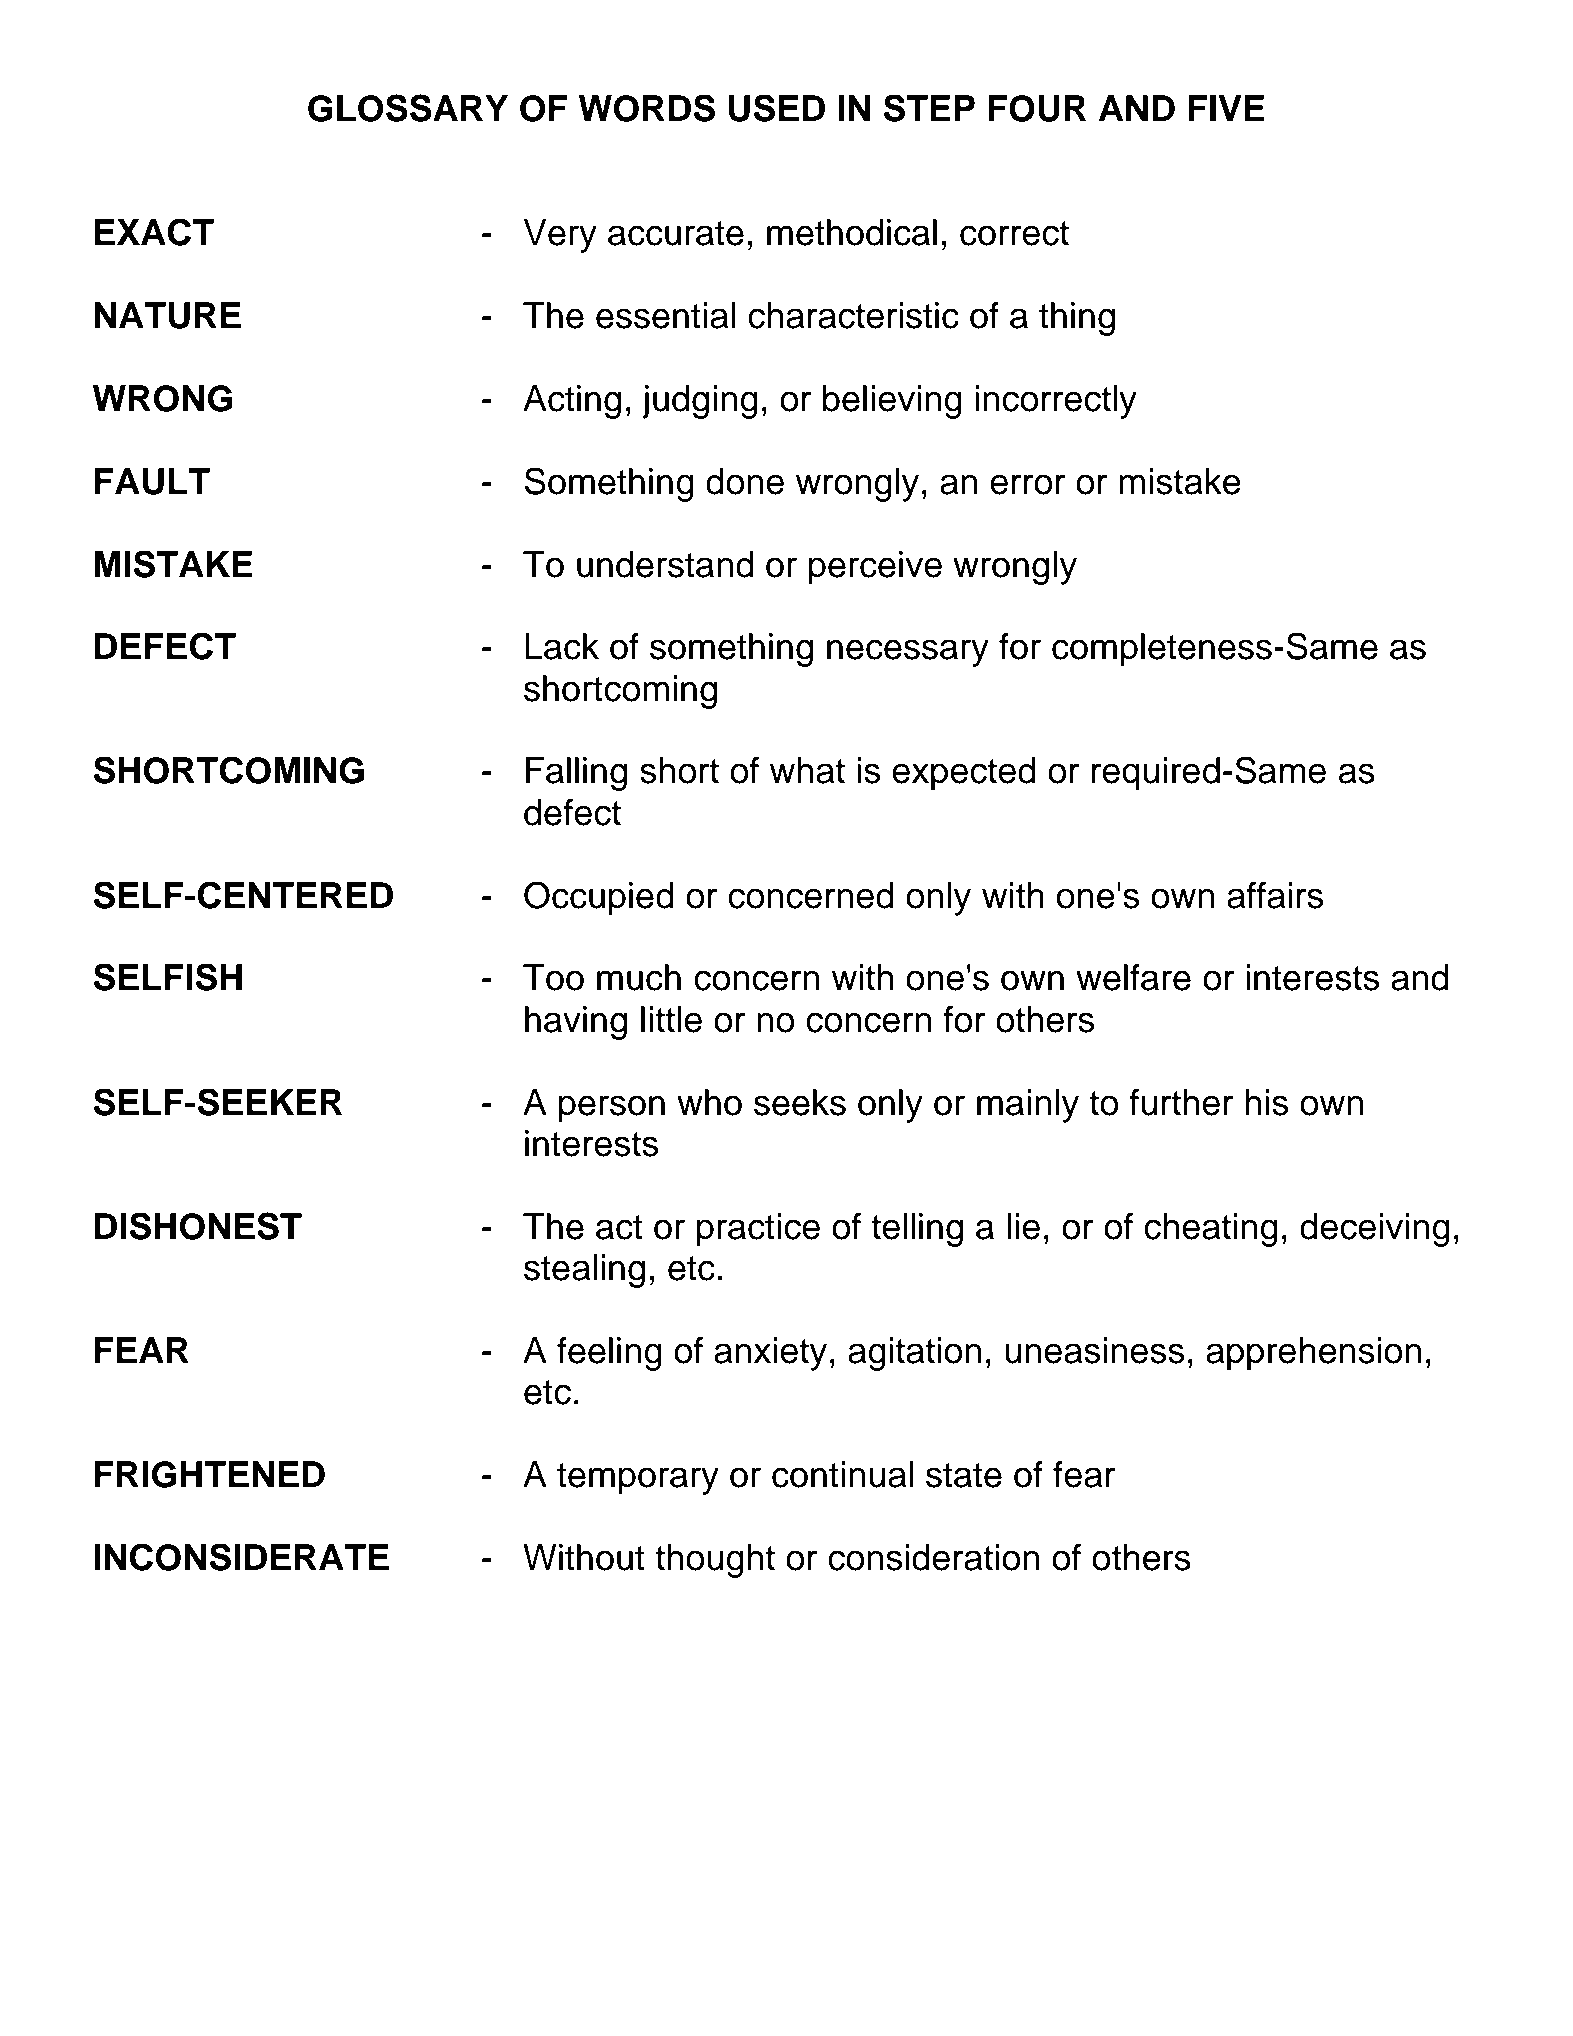 This image has height=2036, width=1573. I want to click on affairs, so click(1275, 895).
